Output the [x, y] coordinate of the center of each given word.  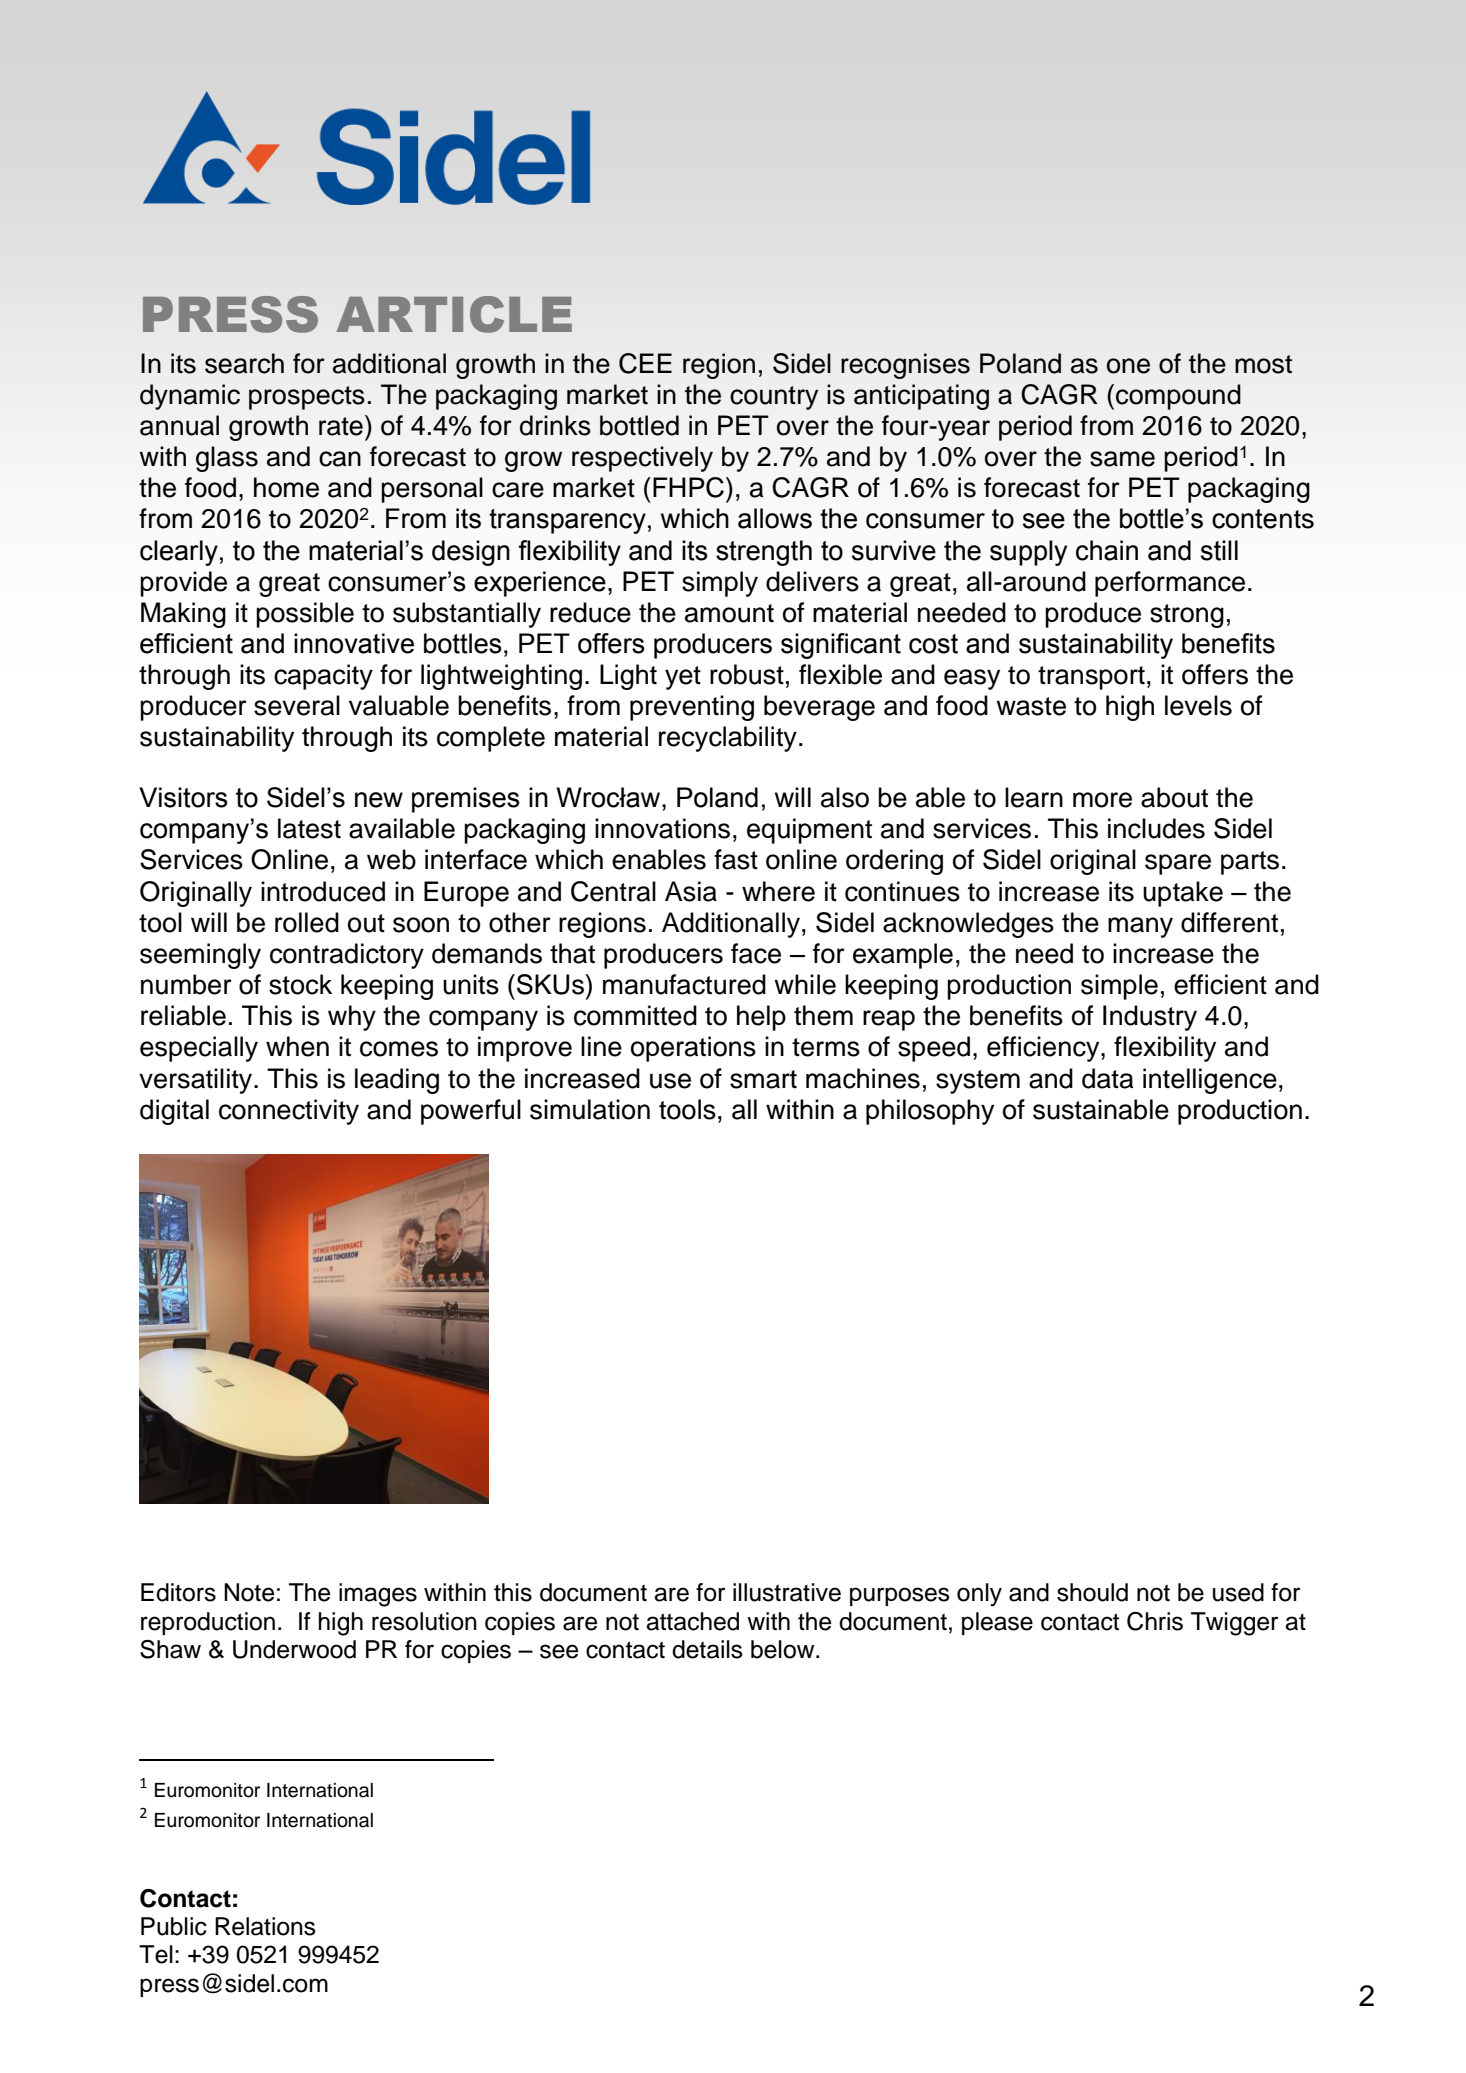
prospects [307, 398]
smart [763, 1079]
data [1107, 1078]
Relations [265, 1926]
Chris [1155, 1621]
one [1128, 366]
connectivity [289, 1112]
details [707, 1649]
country [774, 398]
